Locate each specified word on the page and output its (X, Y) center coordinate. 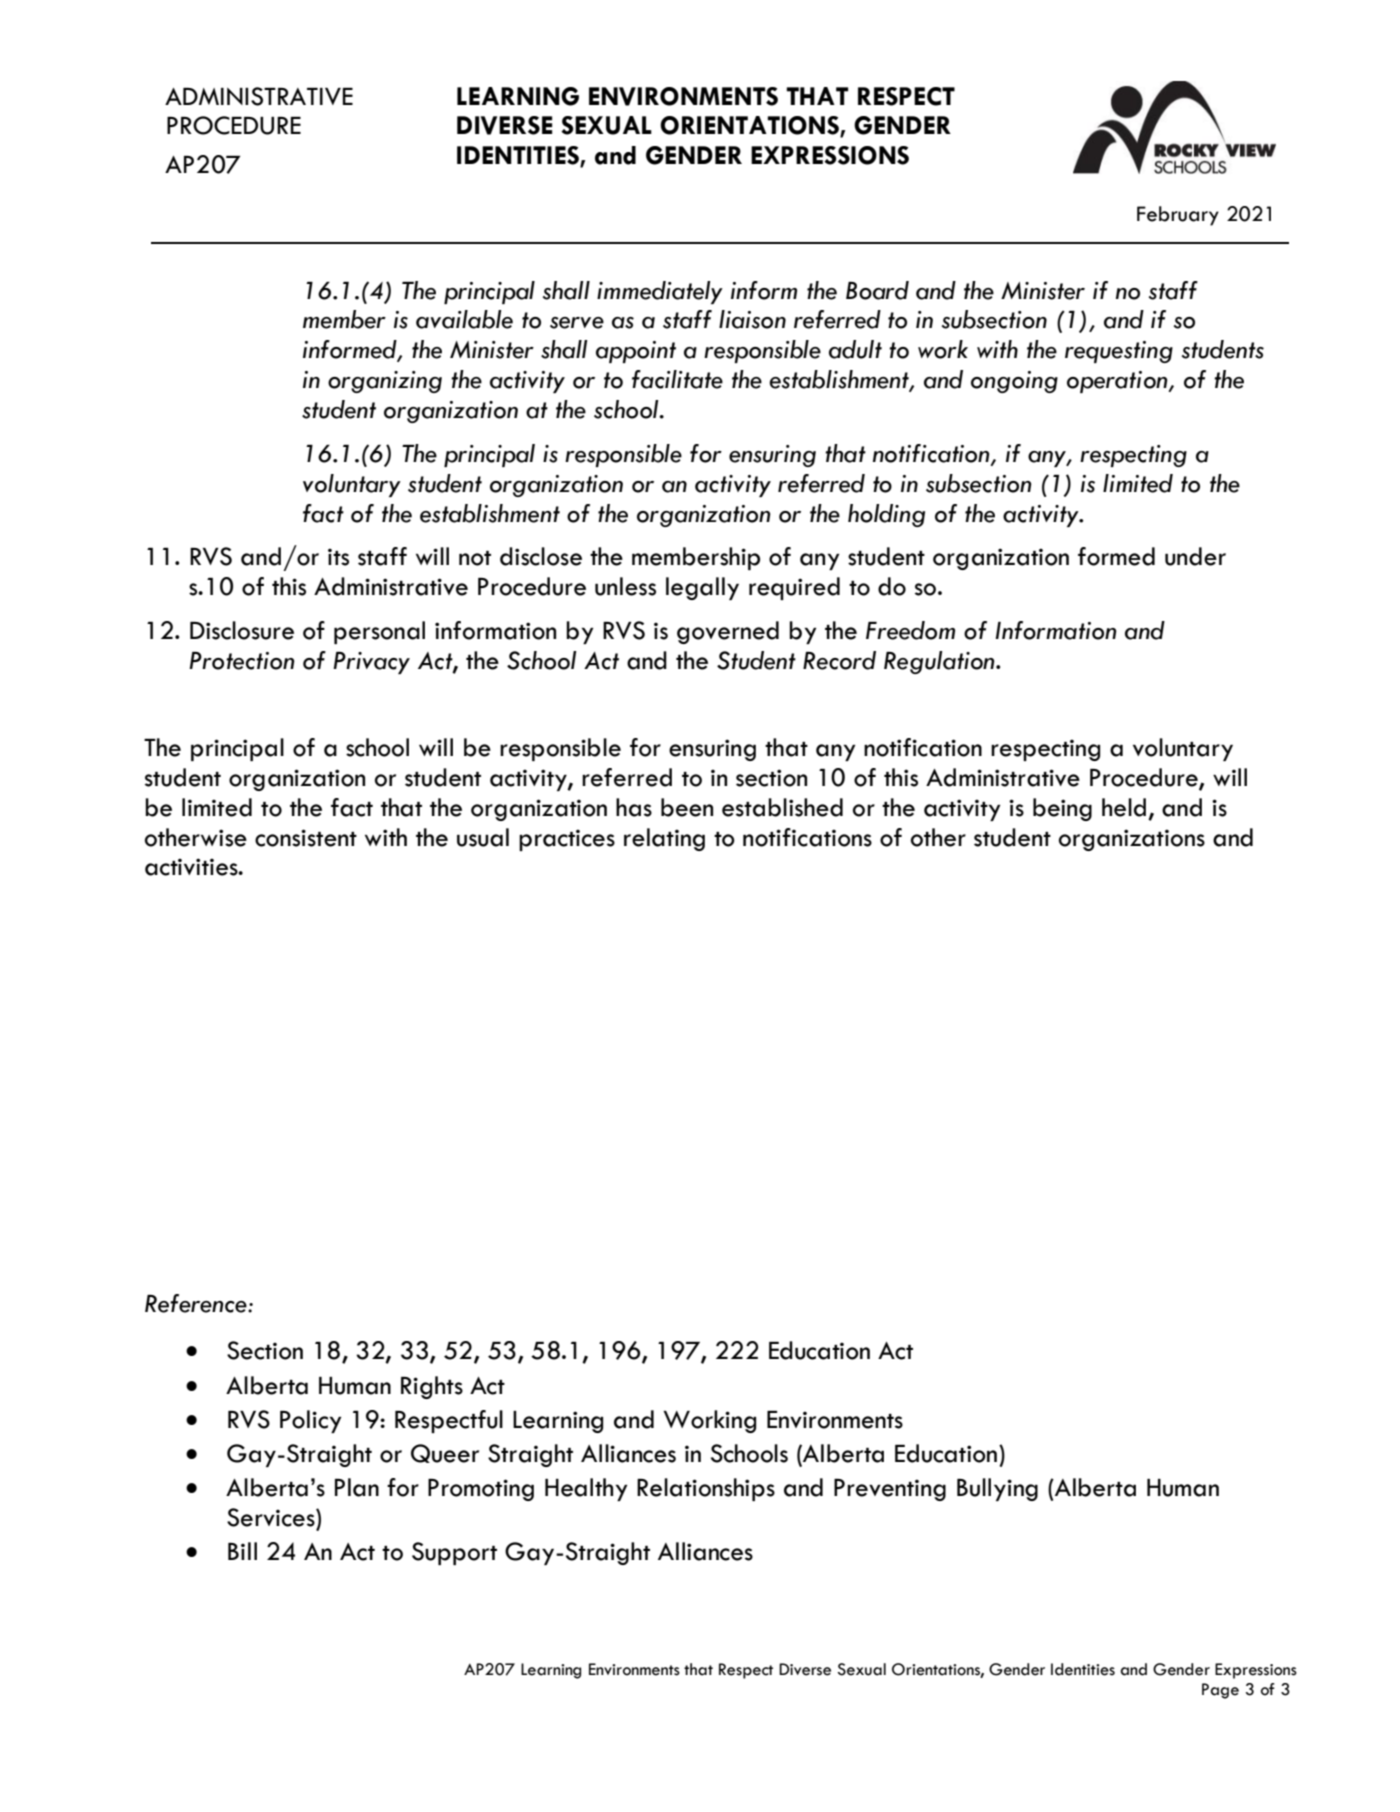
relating (664, 839)
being (1062, 809)
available (464, 319)
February (1178, 216)
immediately (660, 292)
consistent (306, 838)
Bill (242, 1551)
